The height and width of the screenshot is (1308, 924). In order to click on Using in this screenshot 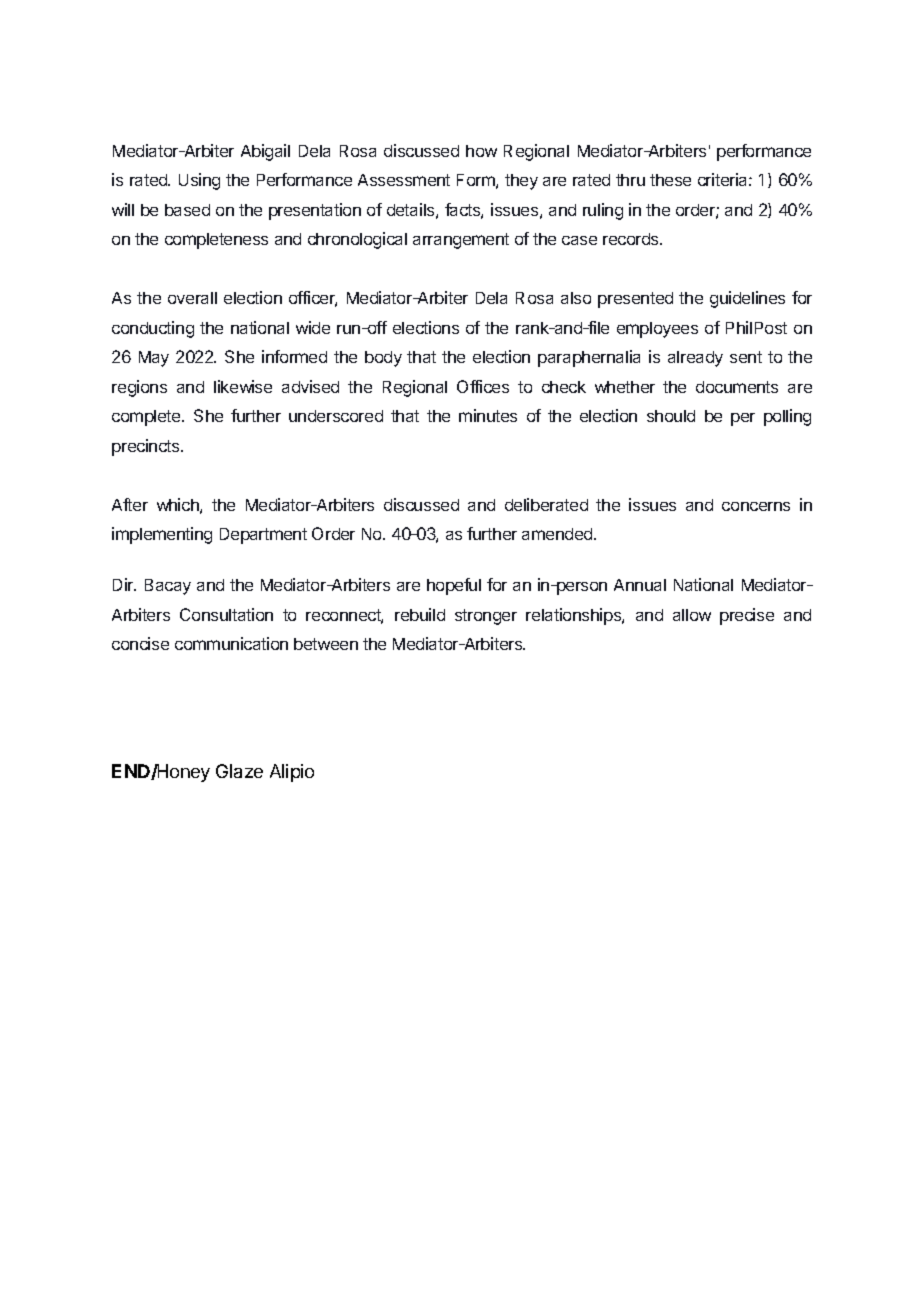, I will do `click(199, 181)`.
